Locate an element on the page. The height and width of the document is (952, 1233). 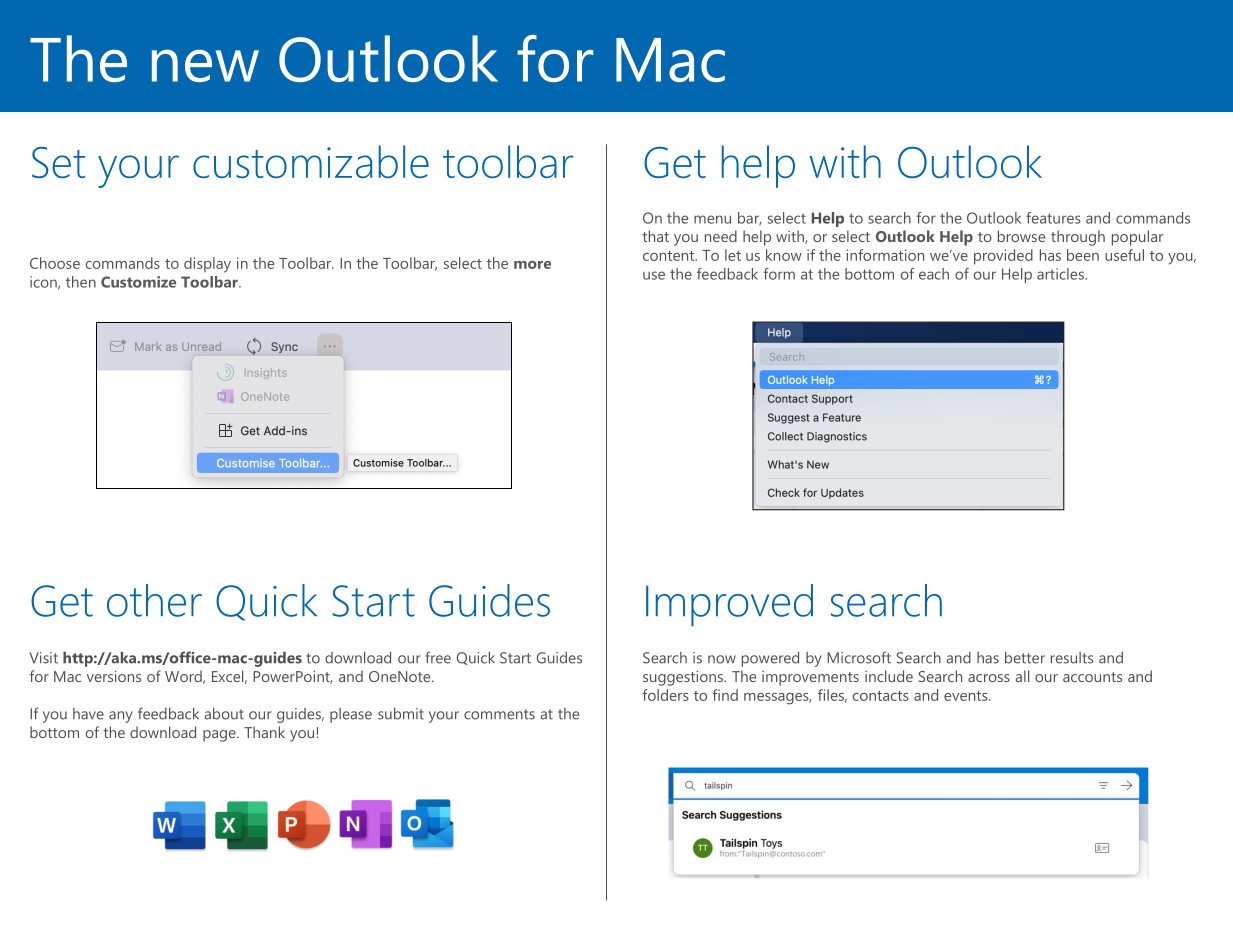
Customize is located at coordinates (138, 282).
